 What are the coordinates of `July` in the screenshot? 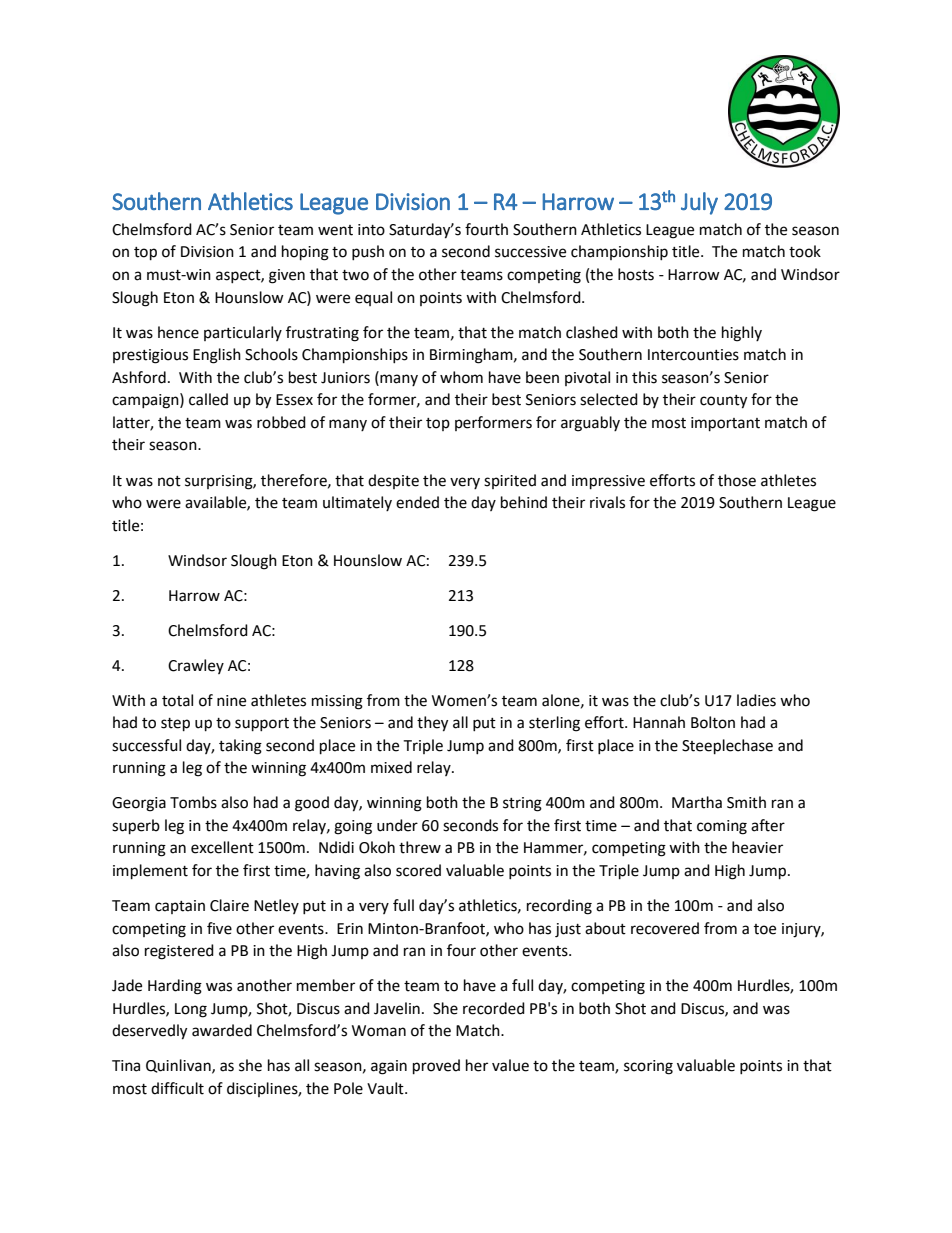 It's located at (699, 203).
